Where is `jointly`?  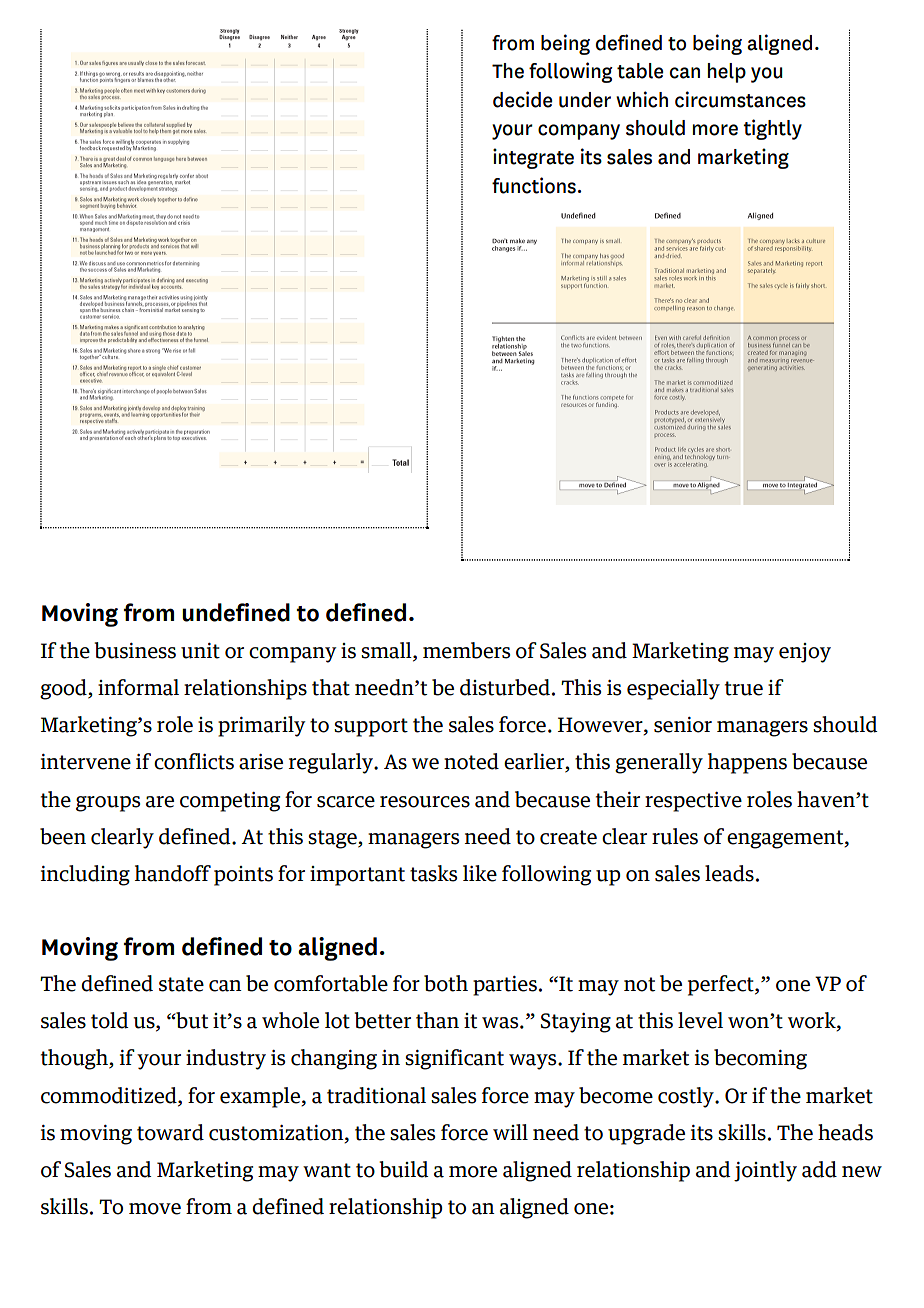
jointly is located at coordinates (765, 1171).
